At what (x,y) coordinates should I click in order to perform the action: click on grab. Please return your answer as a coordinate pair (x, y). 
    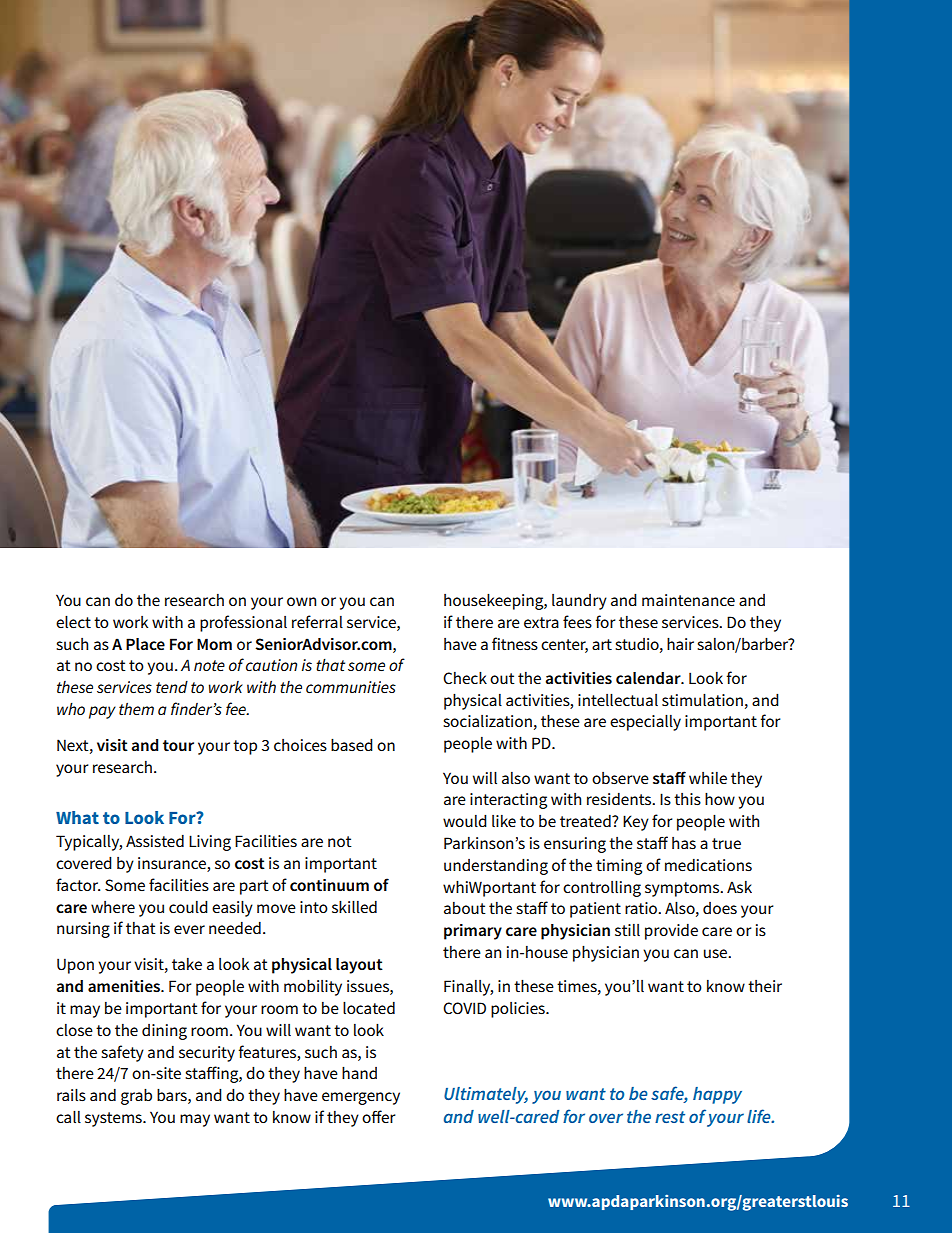
    Looking at the image, I should click on (136, 1096).
